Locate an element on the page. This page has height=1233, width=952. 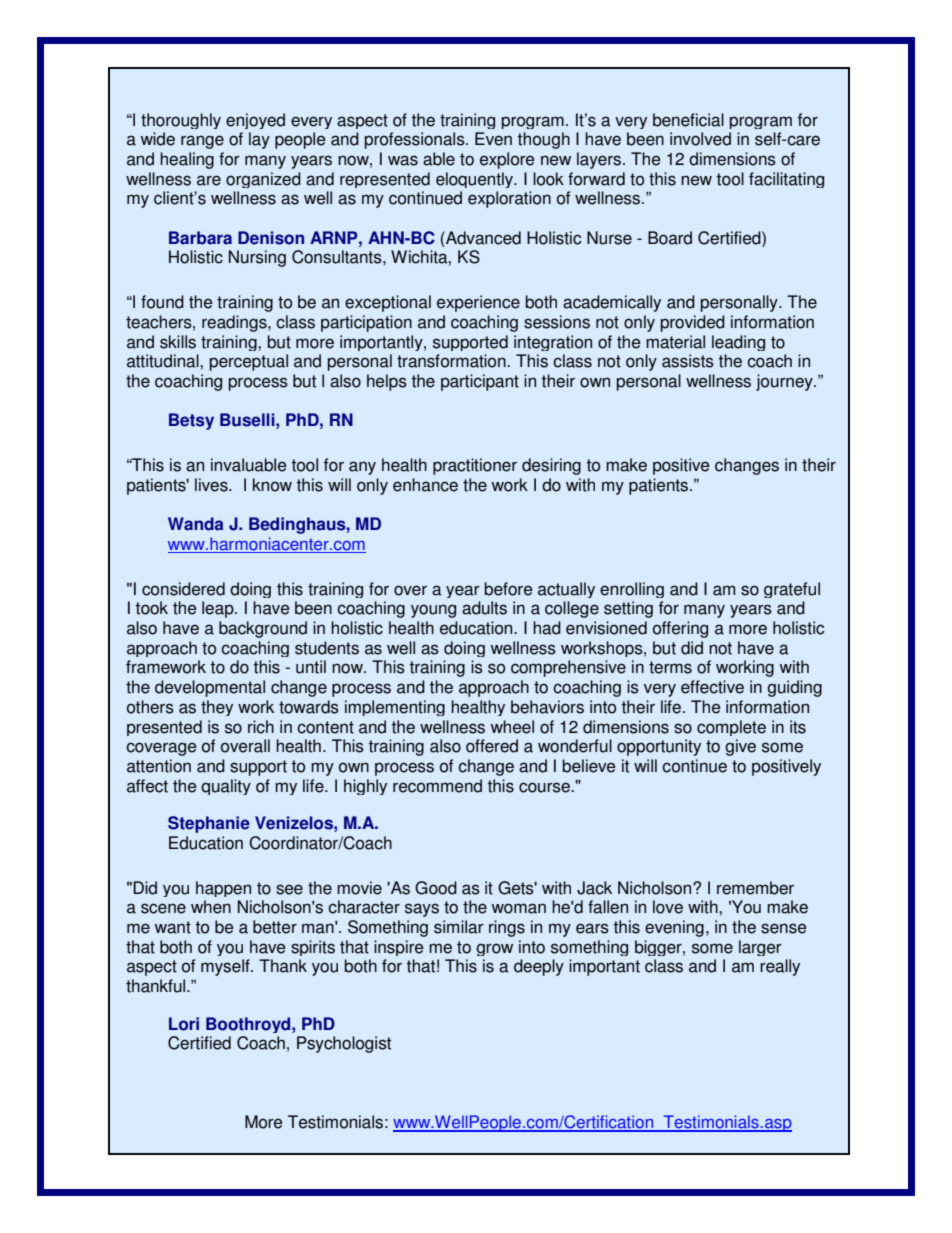
adults is located at coordinates (484, 608).
